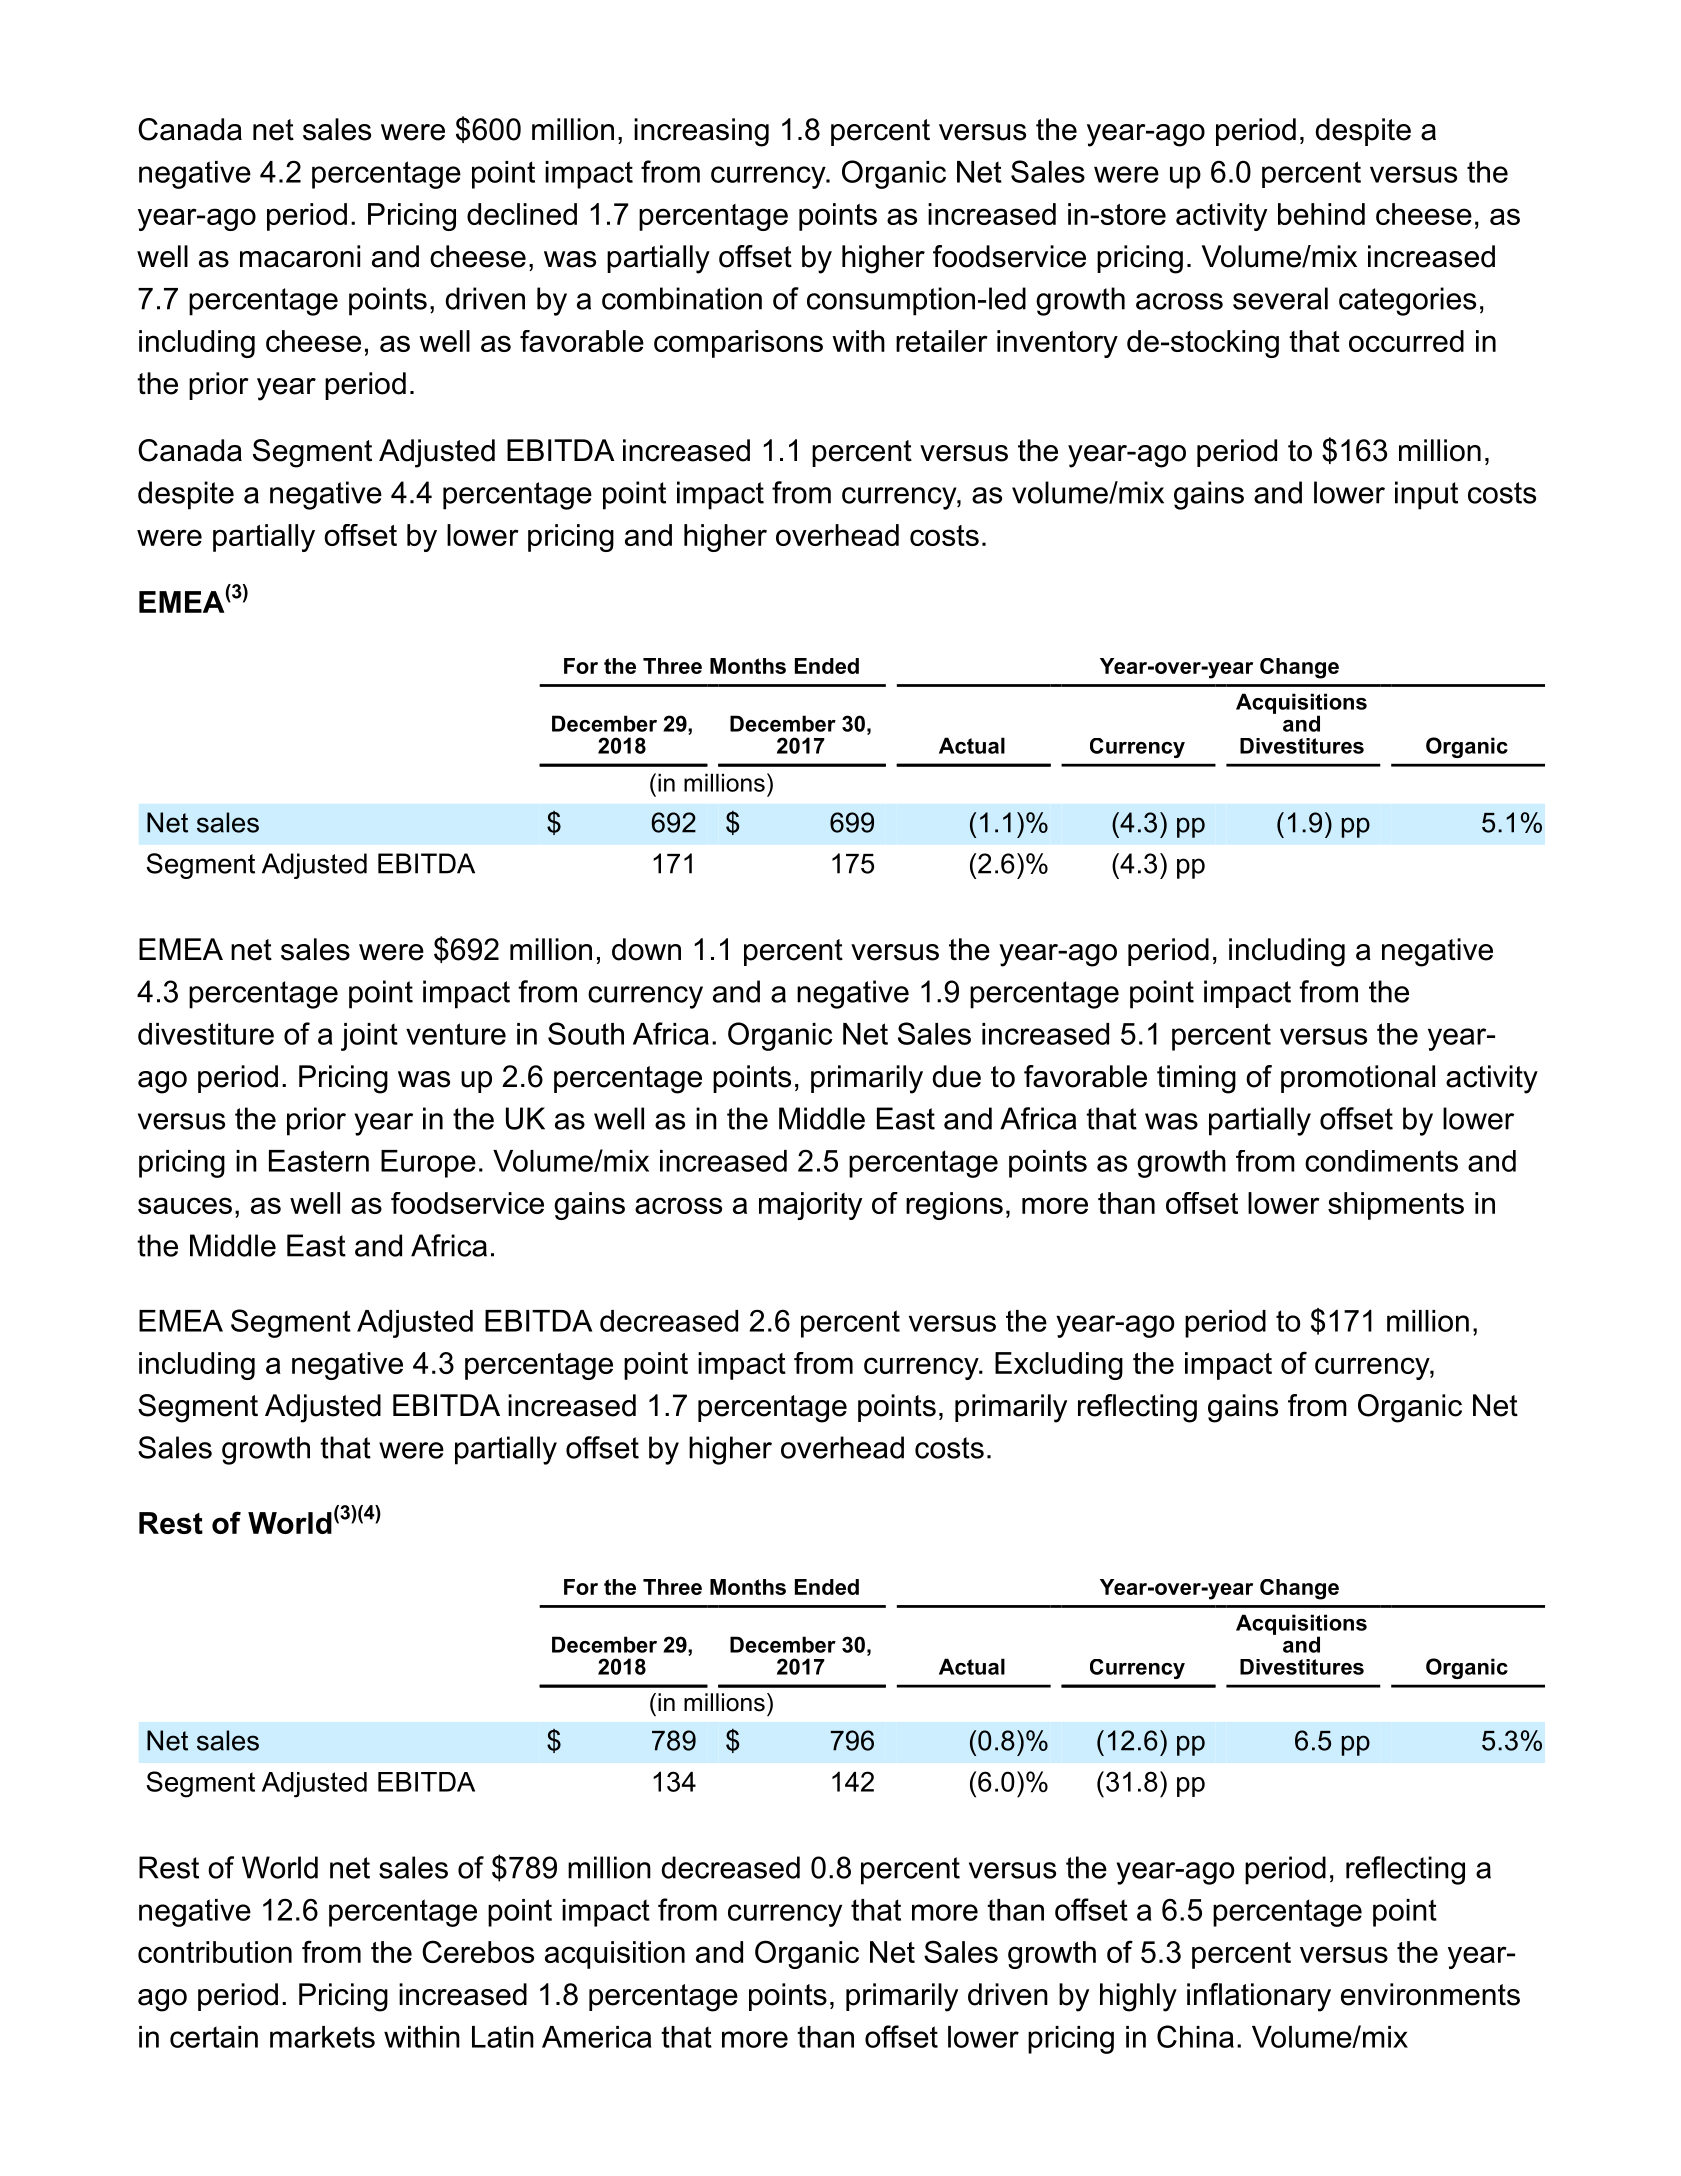 This screenshot has width=1681, height=2176. I want to click on markets, so click(322, 2037).
